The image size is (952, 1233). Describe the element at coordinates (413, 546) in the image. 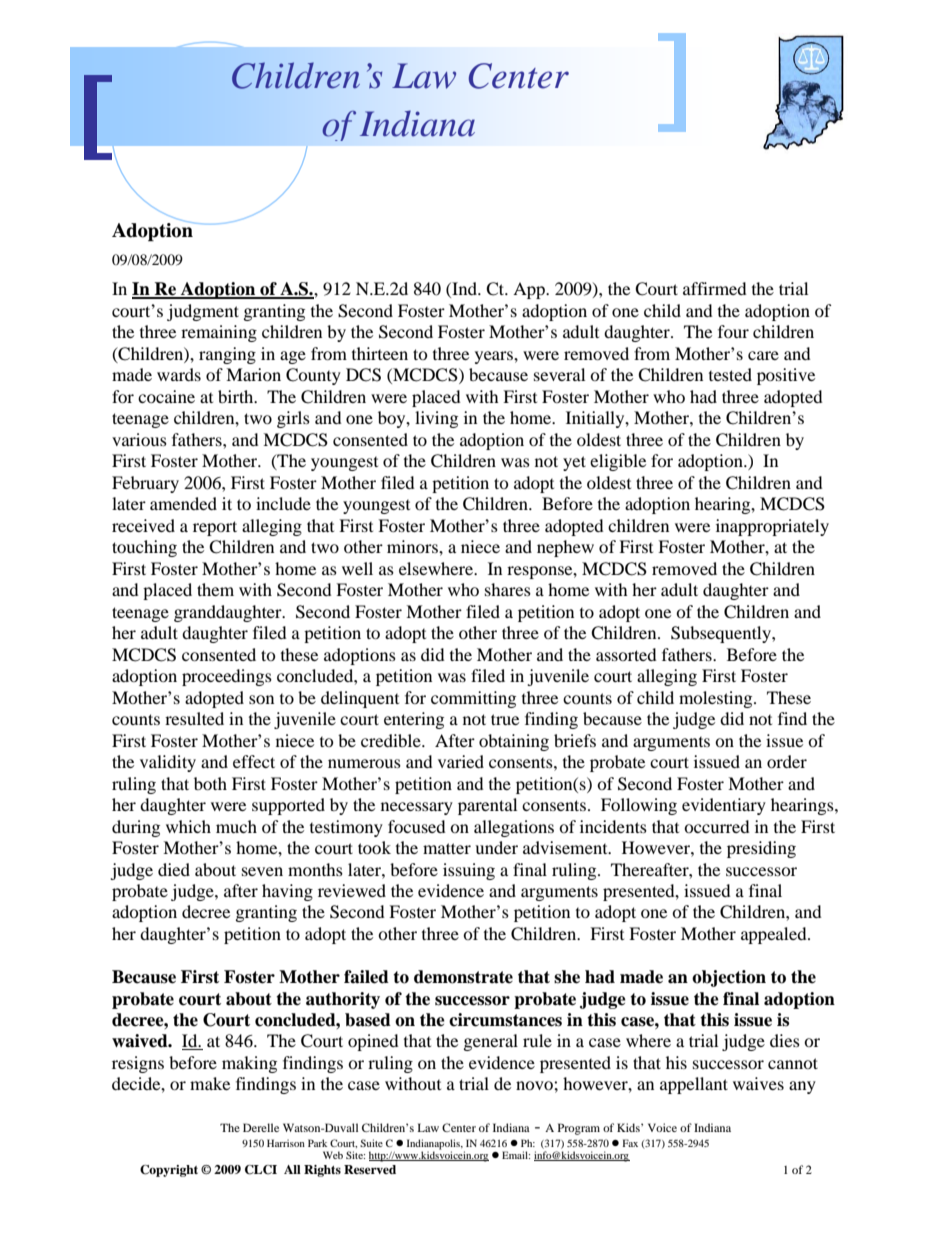

I see `minors` at that location.
